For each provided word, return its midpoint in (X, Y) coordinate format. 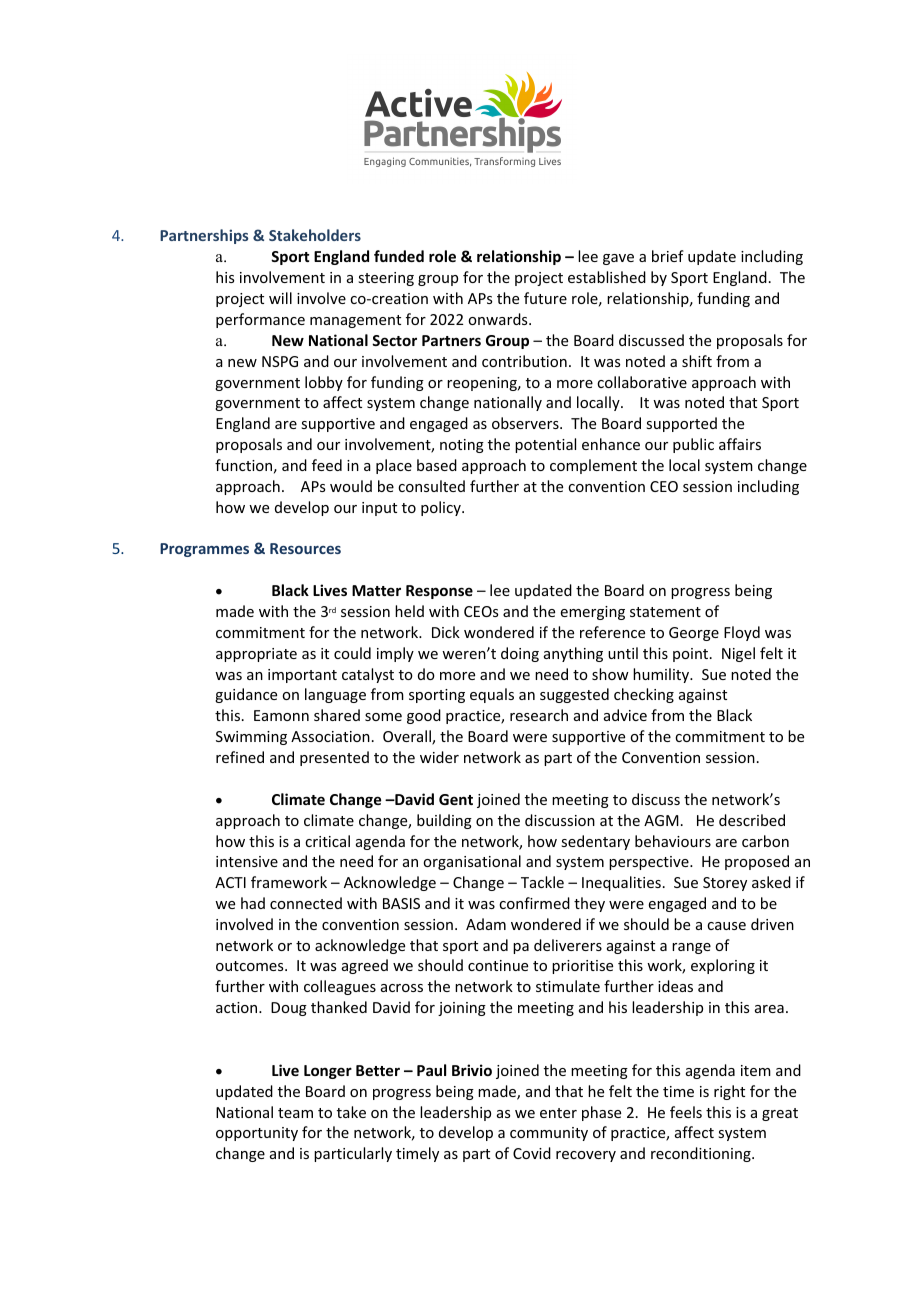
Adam (486, 924)
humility (662, 675)
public (693, 445)
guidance (246, 695)
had (253, 903)
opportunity (257, 1134)
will (280, 298)
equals (492, 695)
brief (668, 256)
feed (327, 465)
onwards (499, 319)
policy (442, 508)
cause (726, 926)
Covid (532, 1153)
